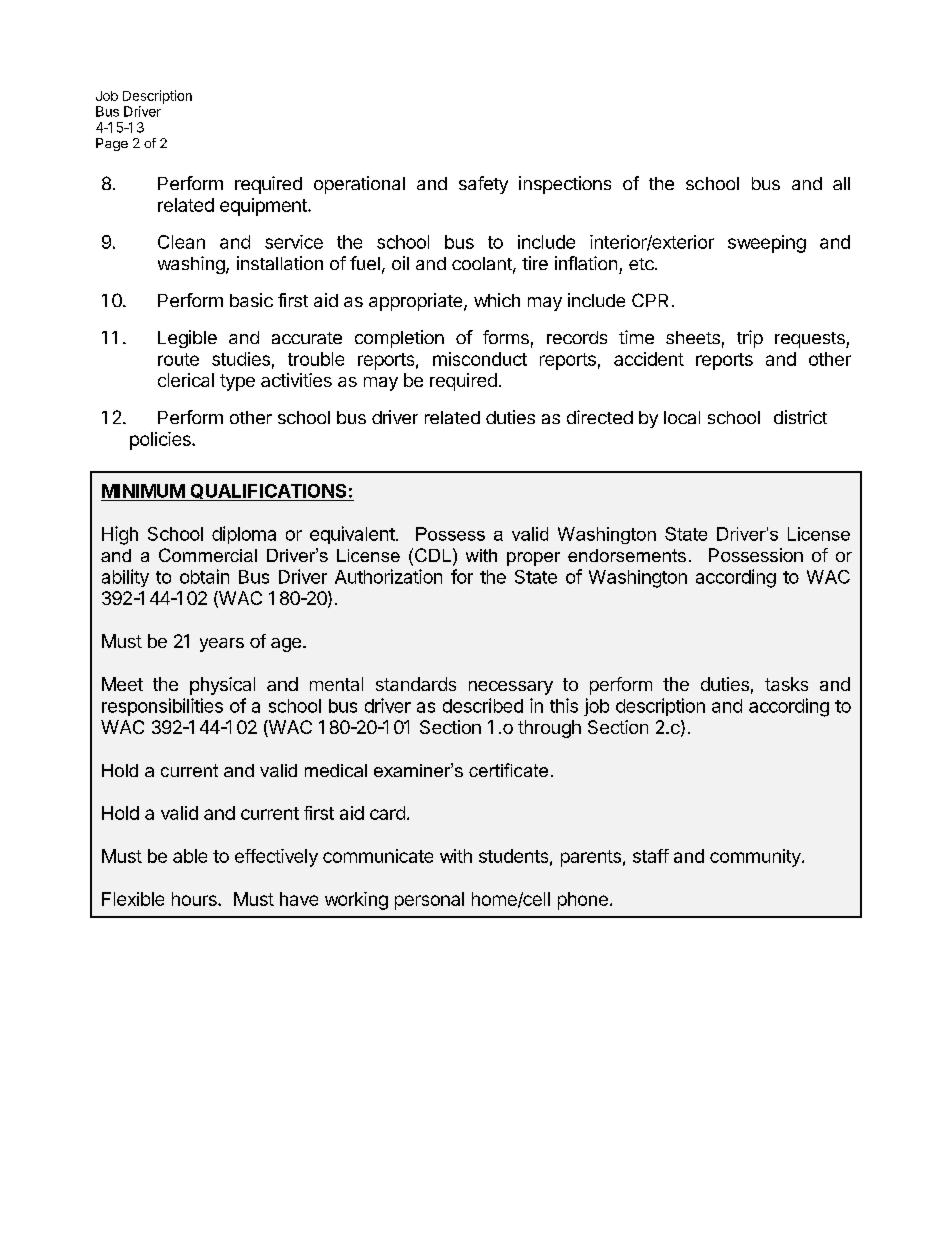  Describe the element at coordinates (756, 858) in the image. I see `community` at that location.
